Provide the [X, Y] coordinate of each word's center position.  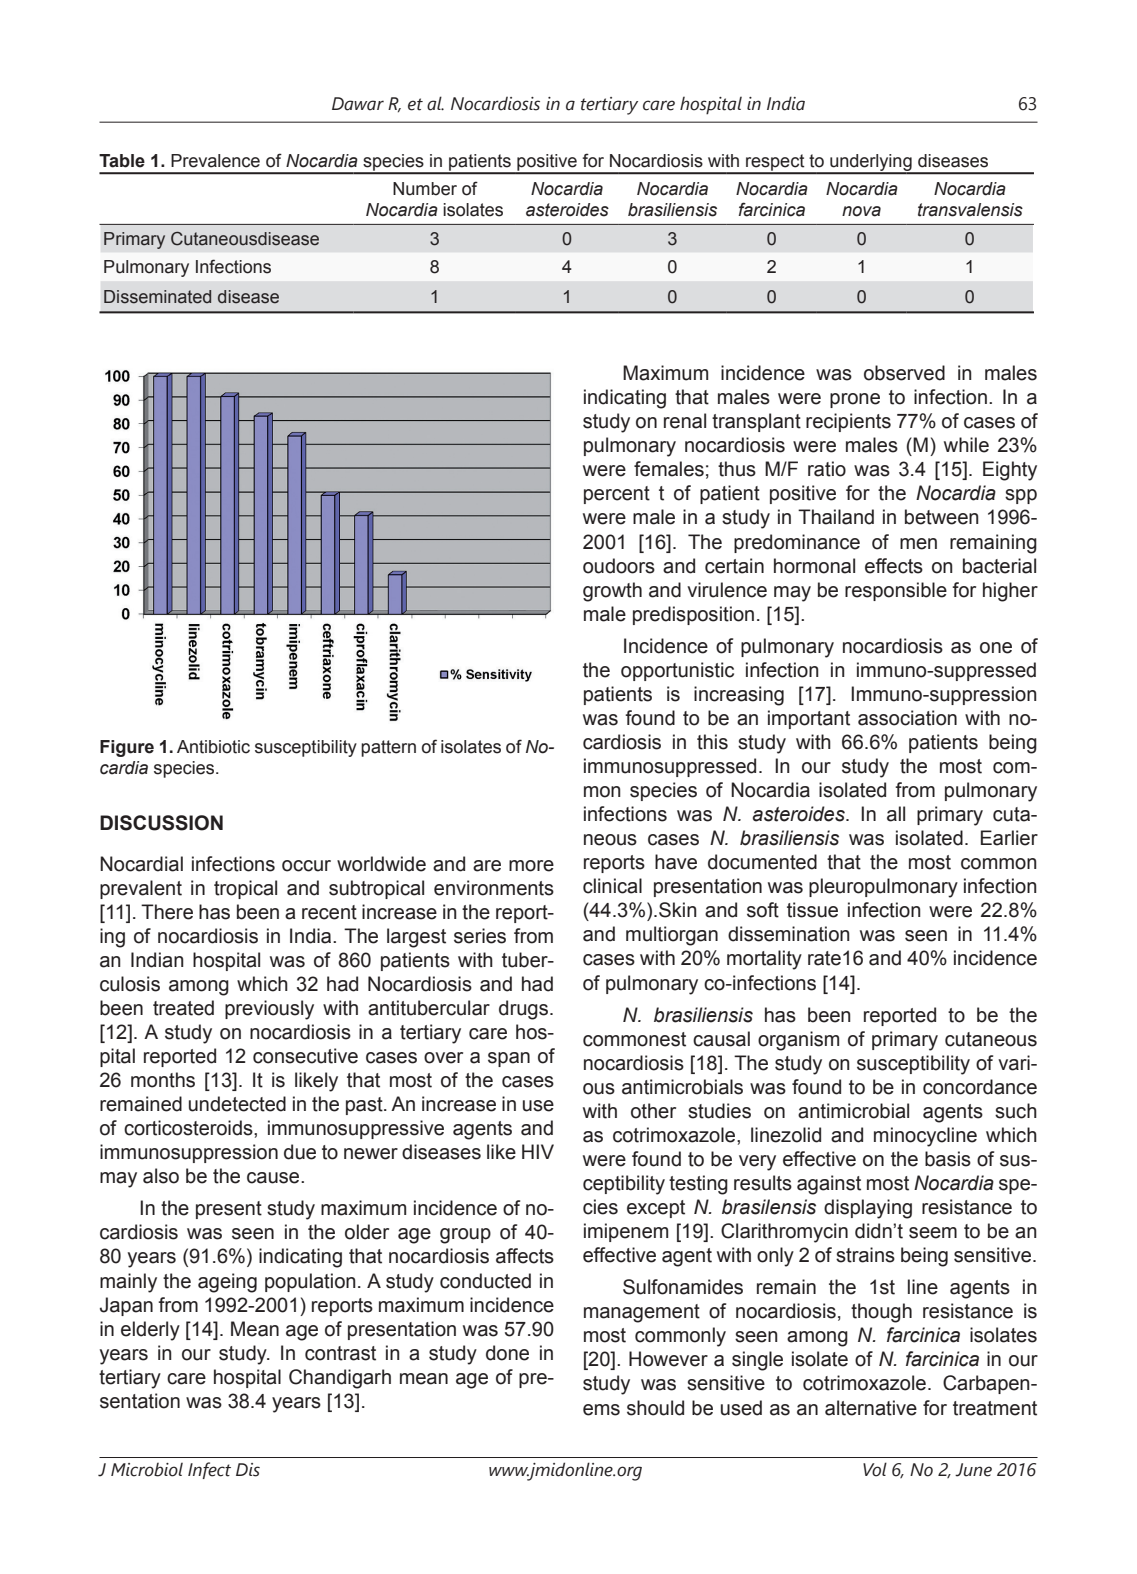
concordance [980, 1087]
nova [861, 211]
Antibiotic [213, 747]
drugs [523, 1010]
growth [612, 592]
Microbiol [147, 1470]
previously [269, 1010]
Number [425, 189]
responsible [896, 591]
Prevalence [215, 161]
